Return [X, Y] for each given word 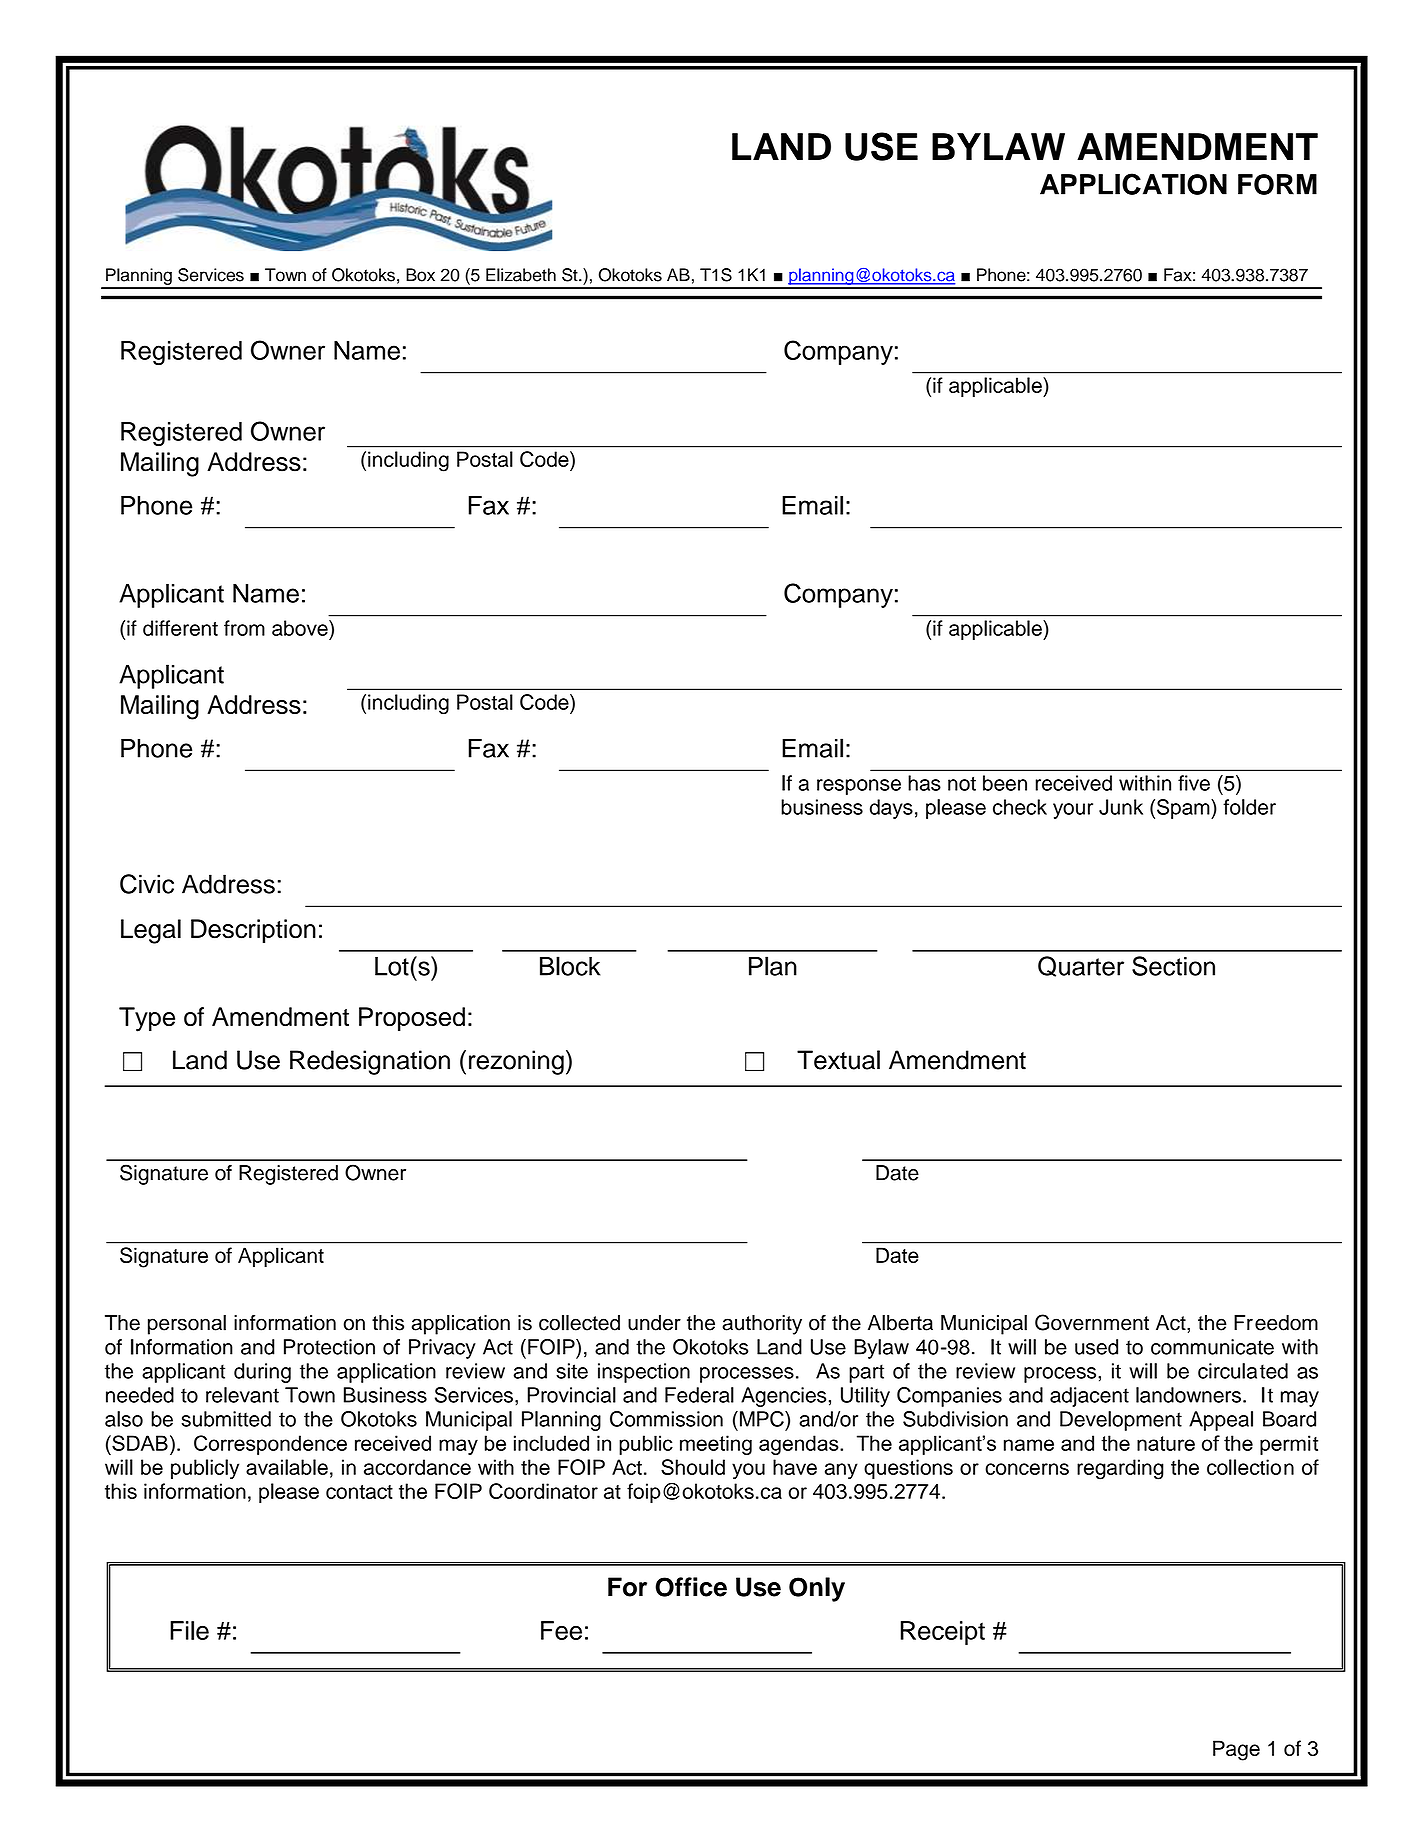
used [1096, 1347]
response [859, 787]
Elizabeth [521, 275]
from [244, 628]
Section [1173, 966]
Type [147, 1019]
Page [1236, 1750]
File [189, 1630]
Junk [1121, 807]
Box [420, 275]
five [1194, 783]
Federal [699, 1395]
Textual [838, 1060]
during [262, 1373]
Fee [561, 1630]
